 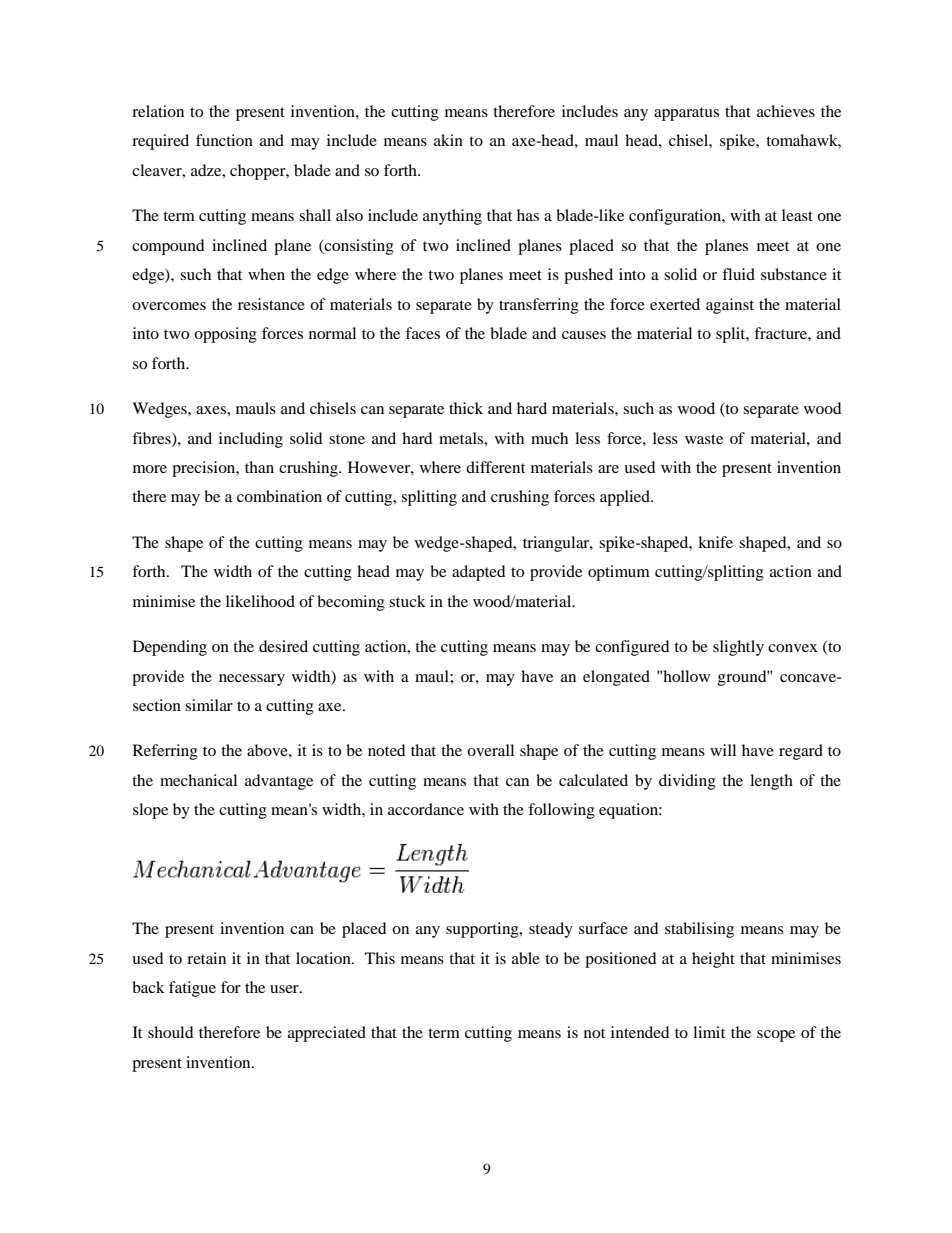 I want to click on adapted, so click(x=479, y=573).
